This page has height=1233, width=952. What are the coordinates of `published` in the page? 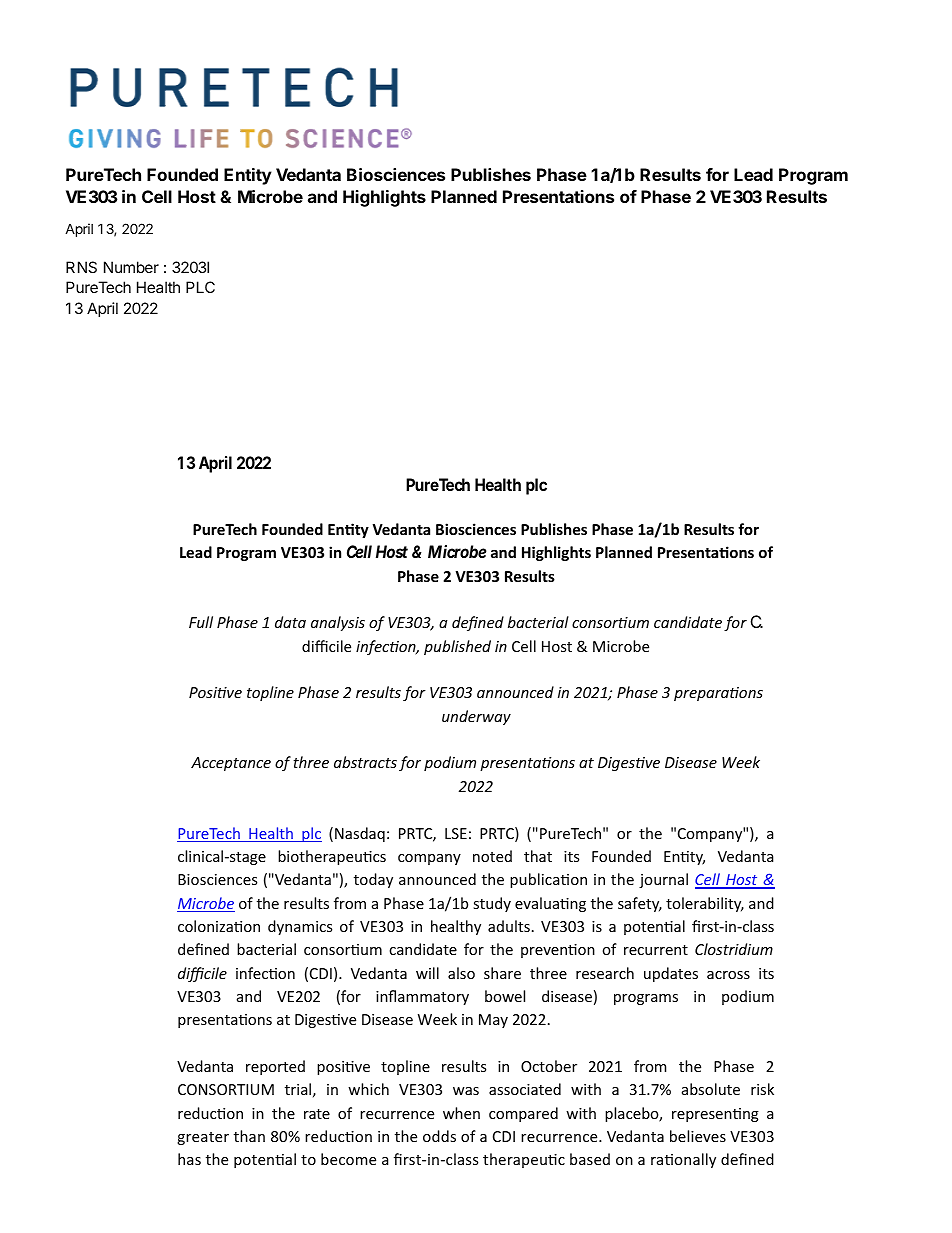 It's located at (457, 647).
